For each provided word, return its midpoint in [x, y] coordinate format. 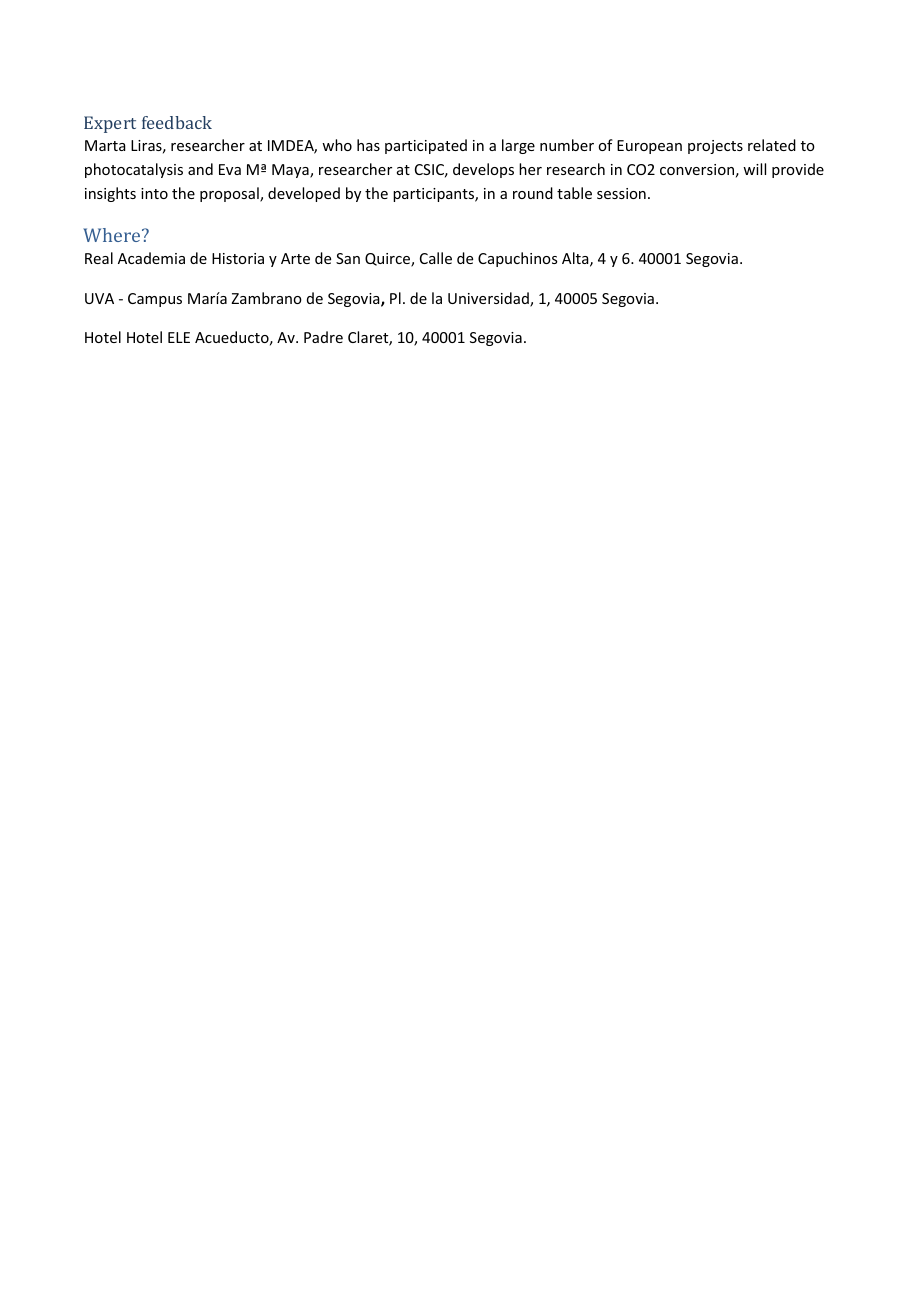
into [154, 193]
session [621, 193]
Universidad [489, 299]
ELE [179, 337]
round [533, 193]
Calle [436, 258]
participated [426, 146]
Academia [151, 258]
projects [715, 147]
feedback [177, 122]
